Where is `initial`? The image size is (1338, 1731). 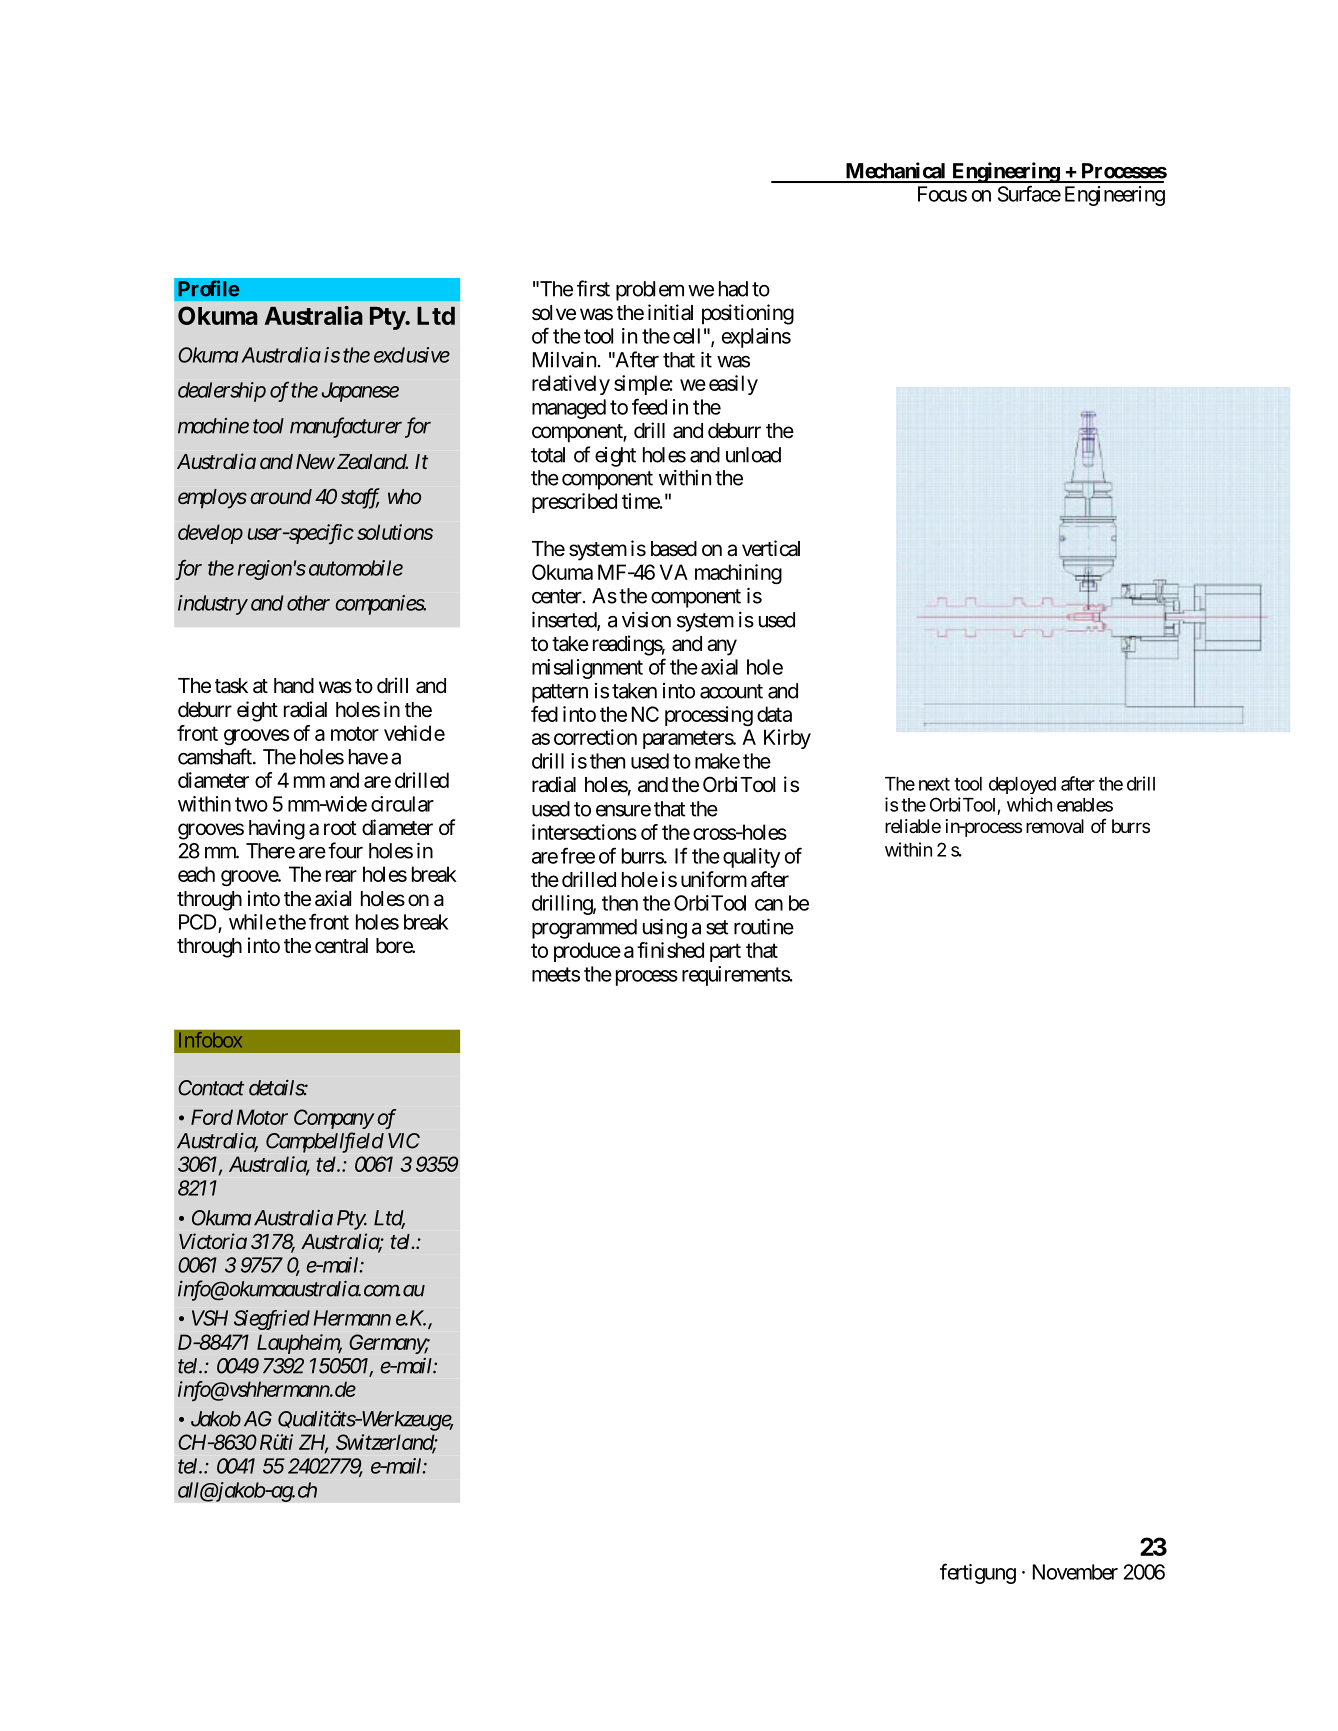
initial is located at coordinates (670, 312).
